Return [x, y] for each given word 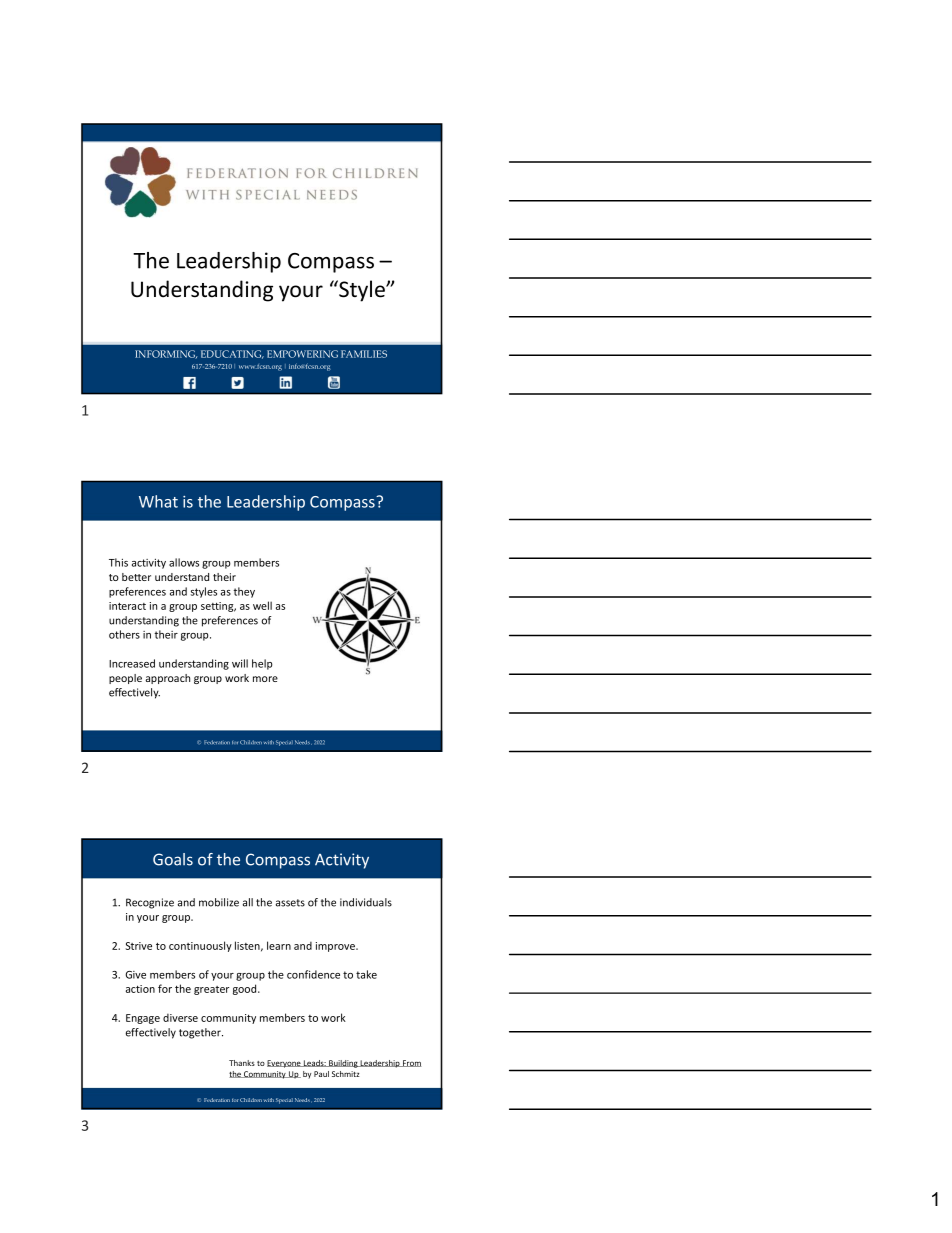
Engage [143, 1019]
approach [168, 679]
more [265, 679]
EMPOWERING [302, 354]
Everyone [285, 1064]
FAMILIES [364, 354]
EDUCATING [232, 354]
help [262, 664]
